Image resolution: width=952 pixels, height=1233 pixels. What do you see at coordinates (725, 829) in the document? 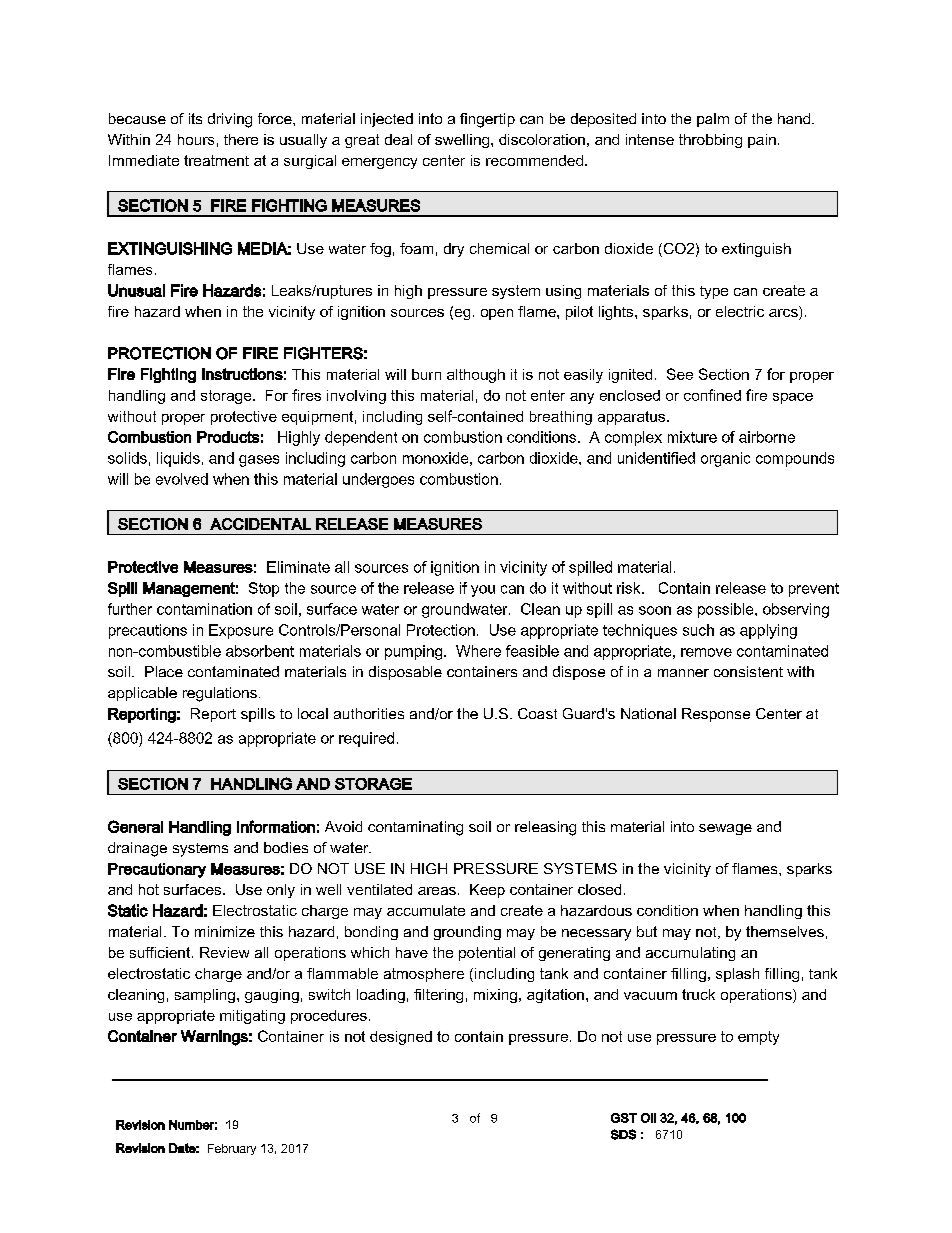
I see `sewage` at bounding box center [725, 829].
